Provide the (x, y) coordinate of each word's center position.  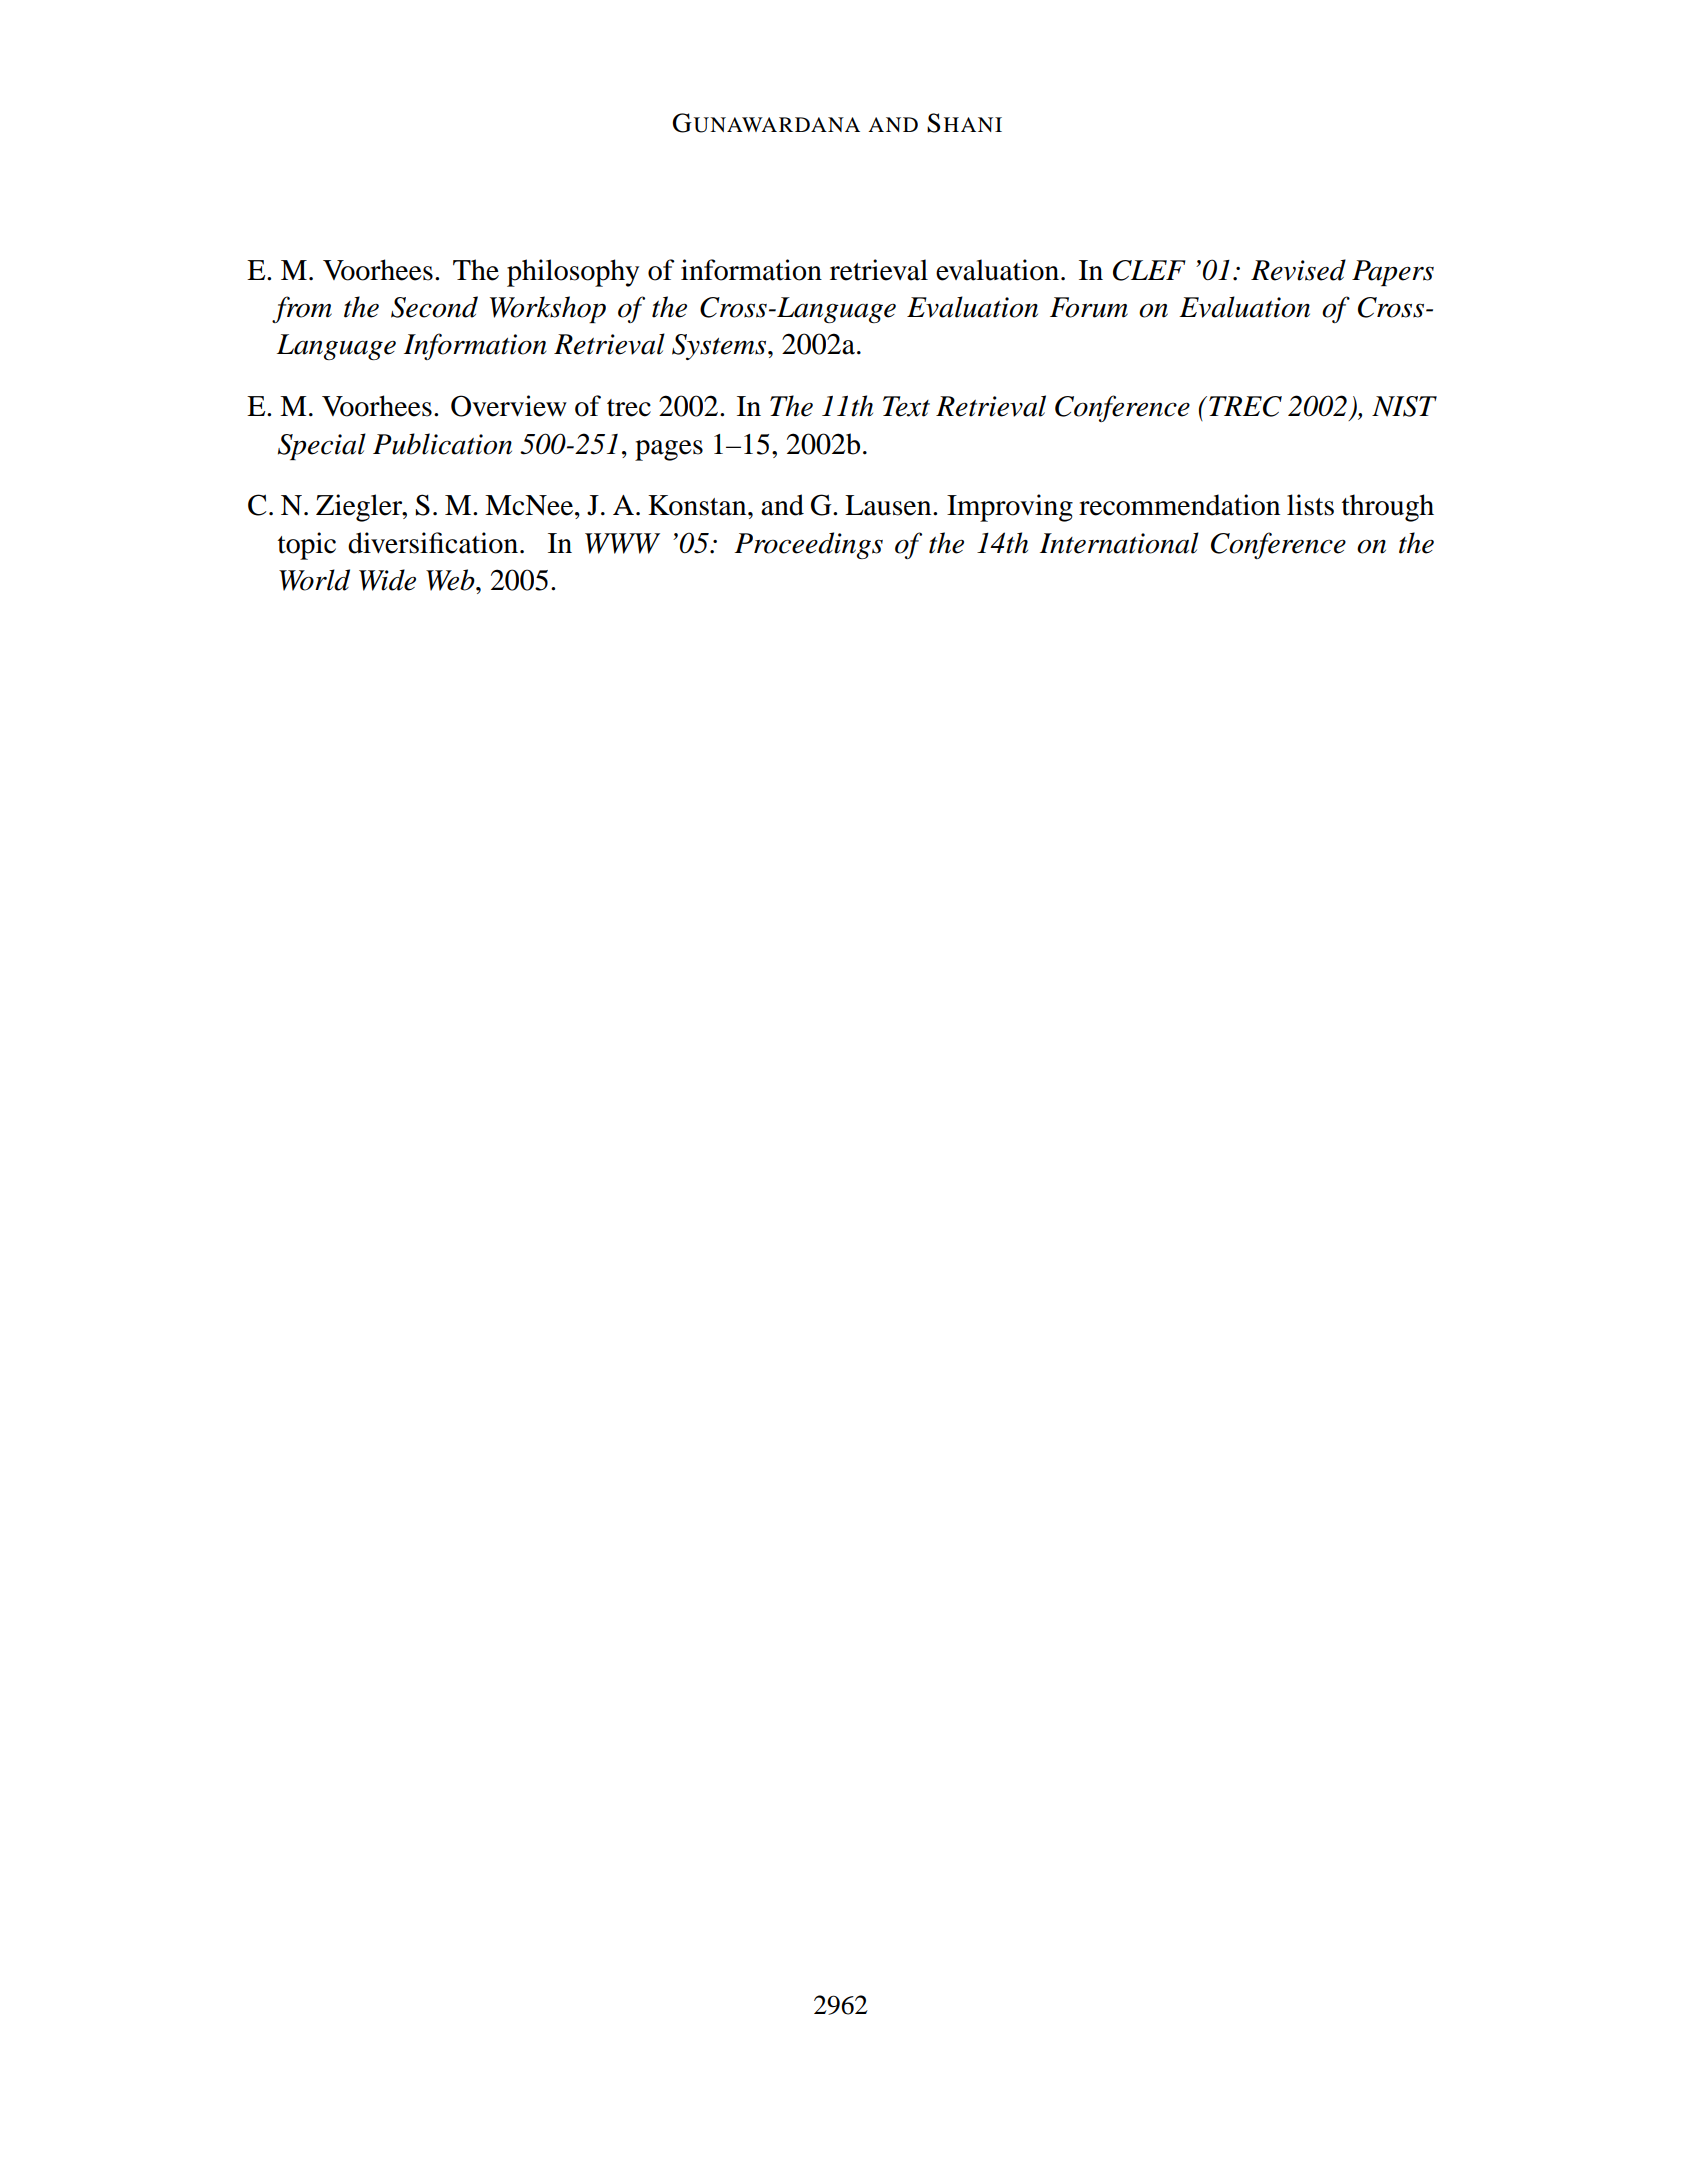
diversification (434, 543)
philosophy (573, 273)
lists (1310, 505)
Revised (1298, 270)
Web (451, 580)
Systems (720, 347)
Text (906, 406)
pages (669, 450)
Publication (442, 444)
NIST (1404, 406)
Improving (1010, 508)
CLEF (1149, 270)
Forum (1089, 307)
